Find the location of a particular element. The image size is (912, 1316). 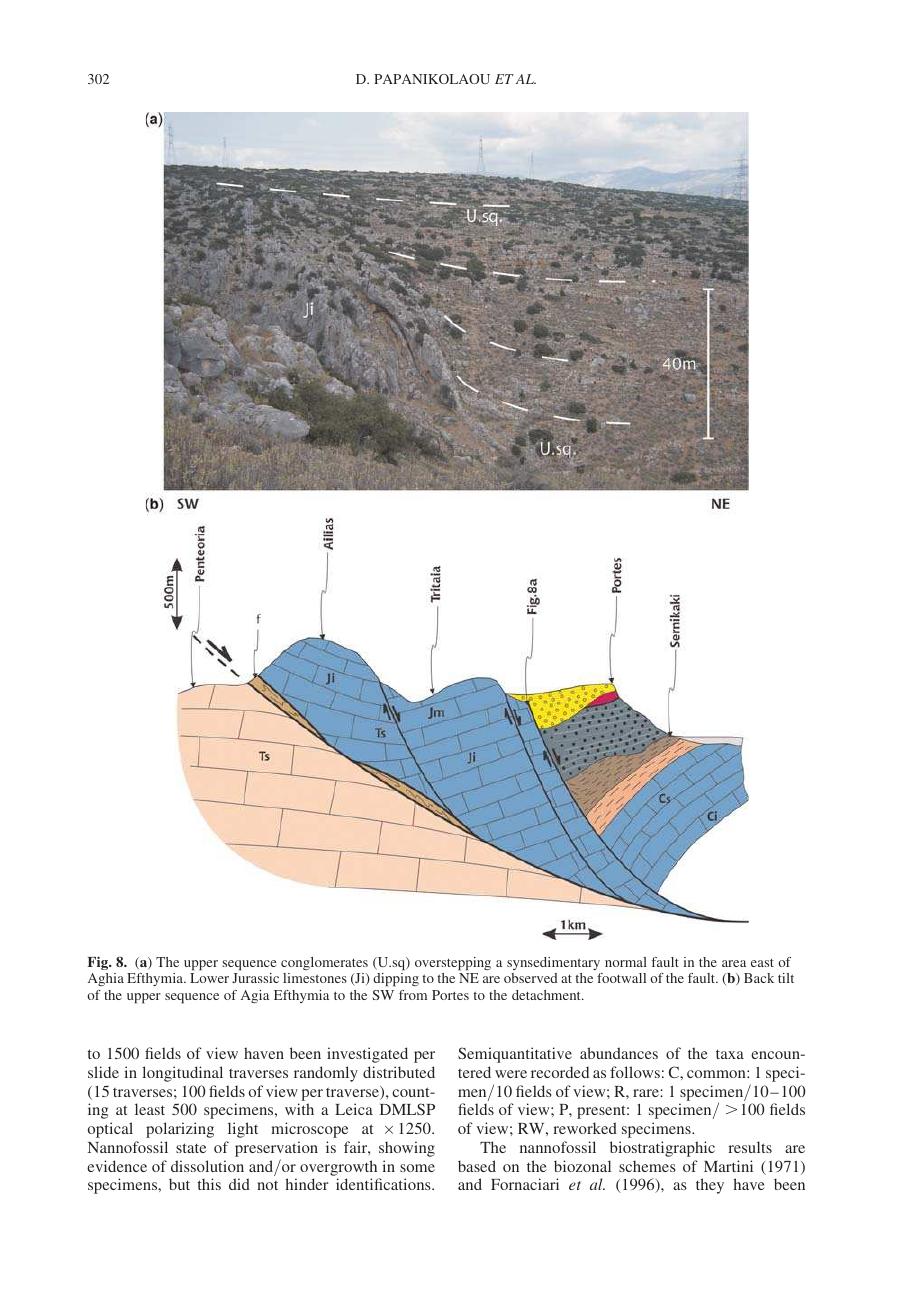

distributed is located at coordinates (399, 1072).
